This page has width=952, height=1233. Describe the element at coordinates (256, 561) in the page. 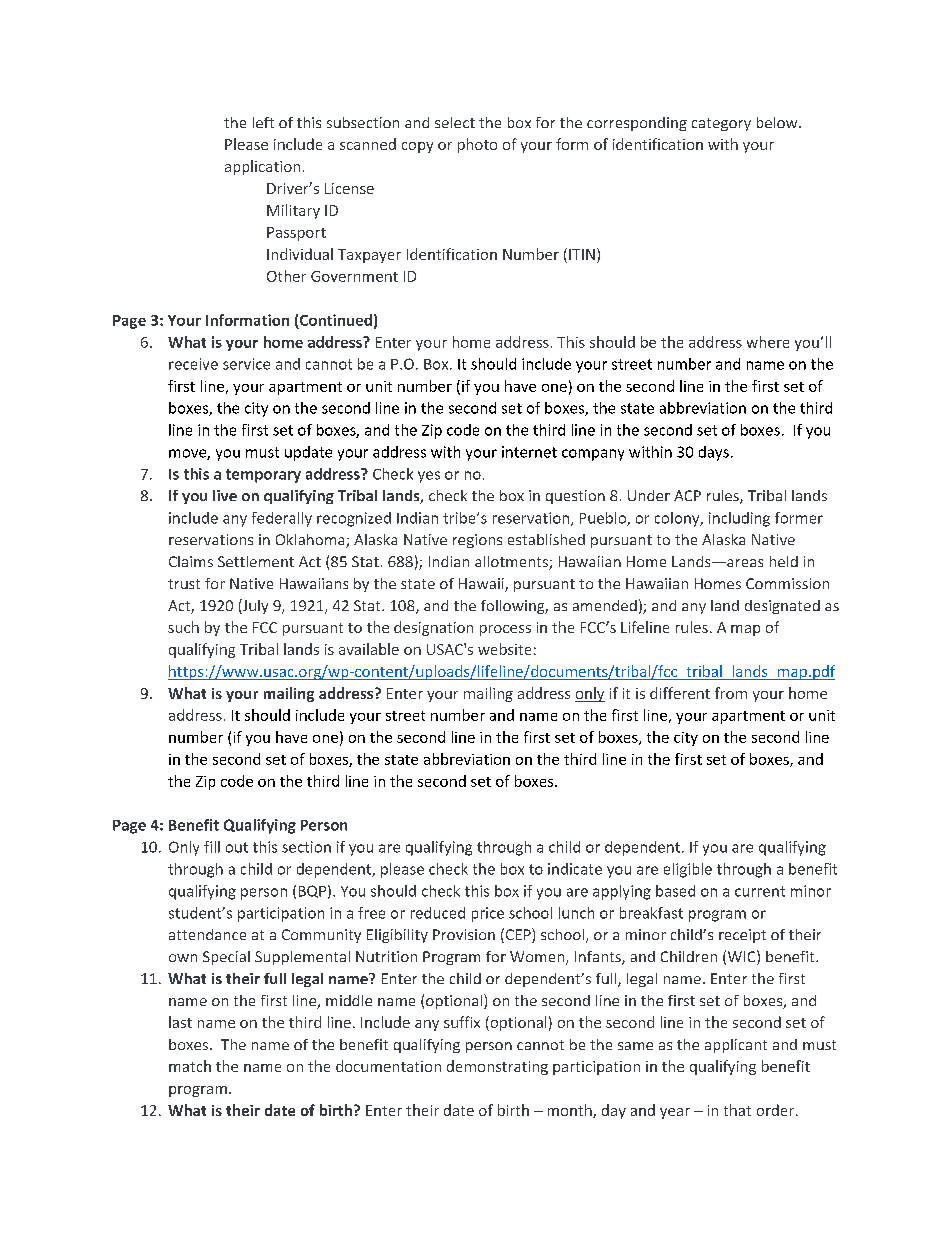

I see `Settlement` at that location.
